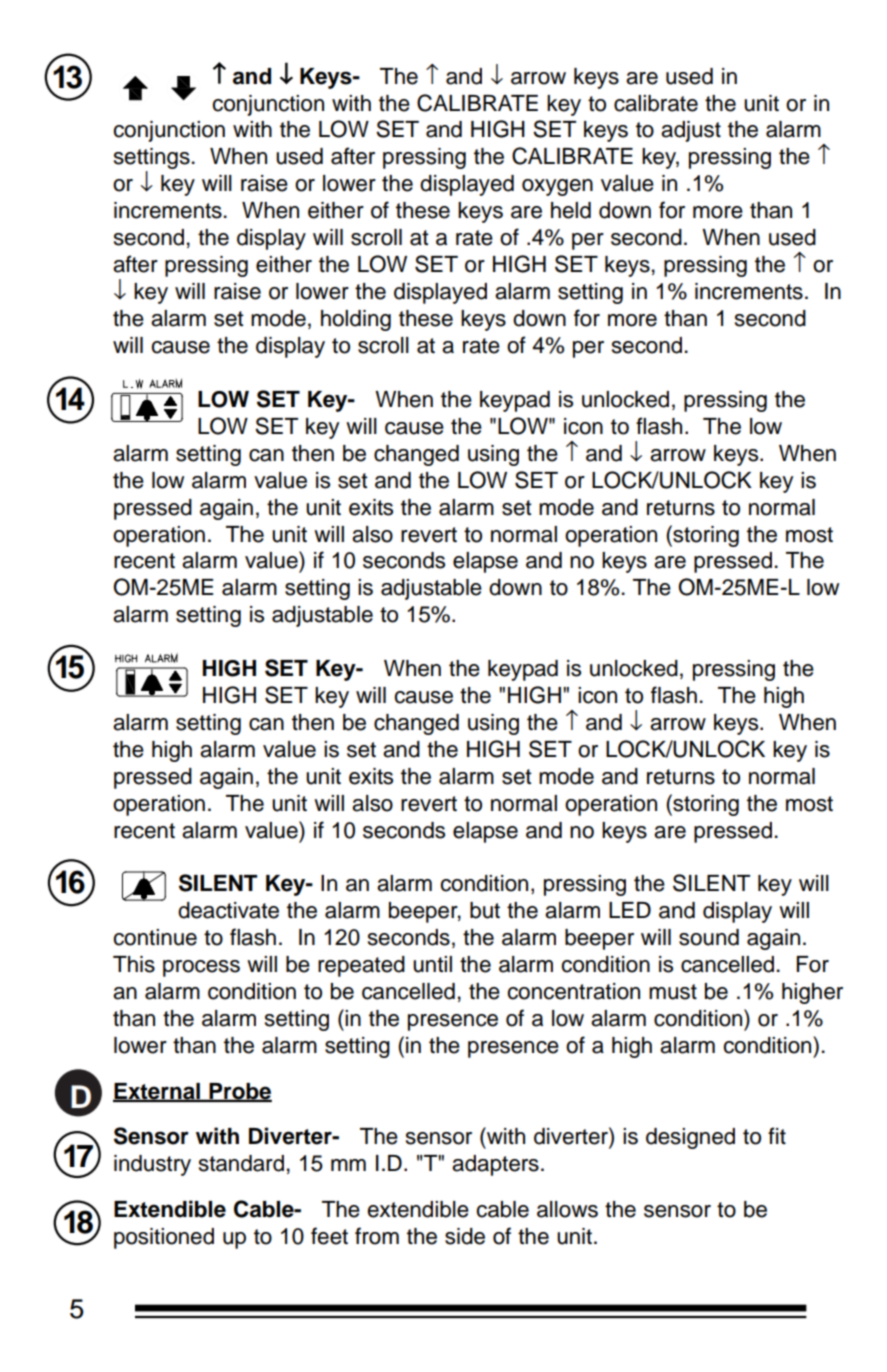  Describe the element at coordinates (673, 992) in the screenshot. I see `must` at that location.
